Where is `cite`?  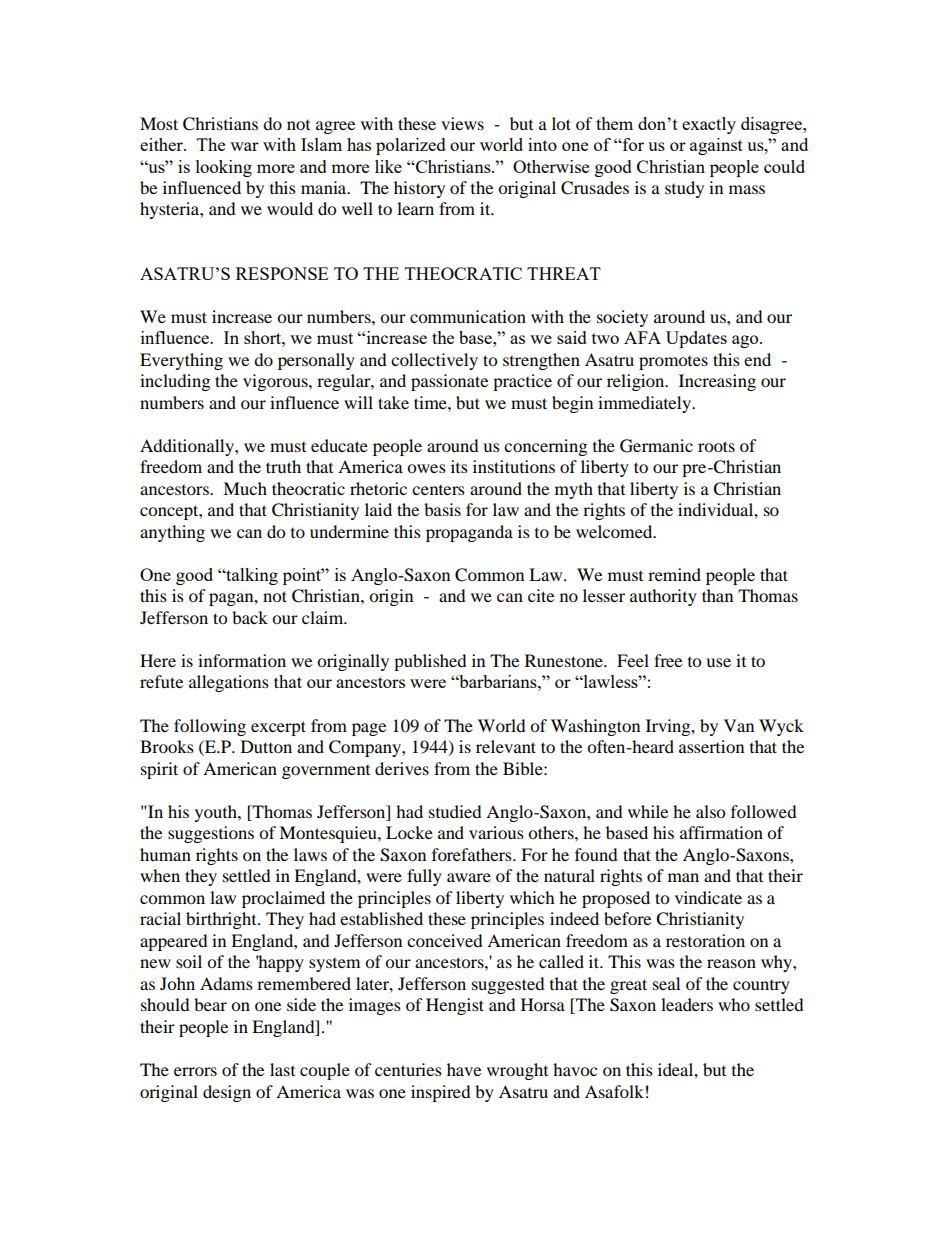 cite is located at coordinates (541, 595).
